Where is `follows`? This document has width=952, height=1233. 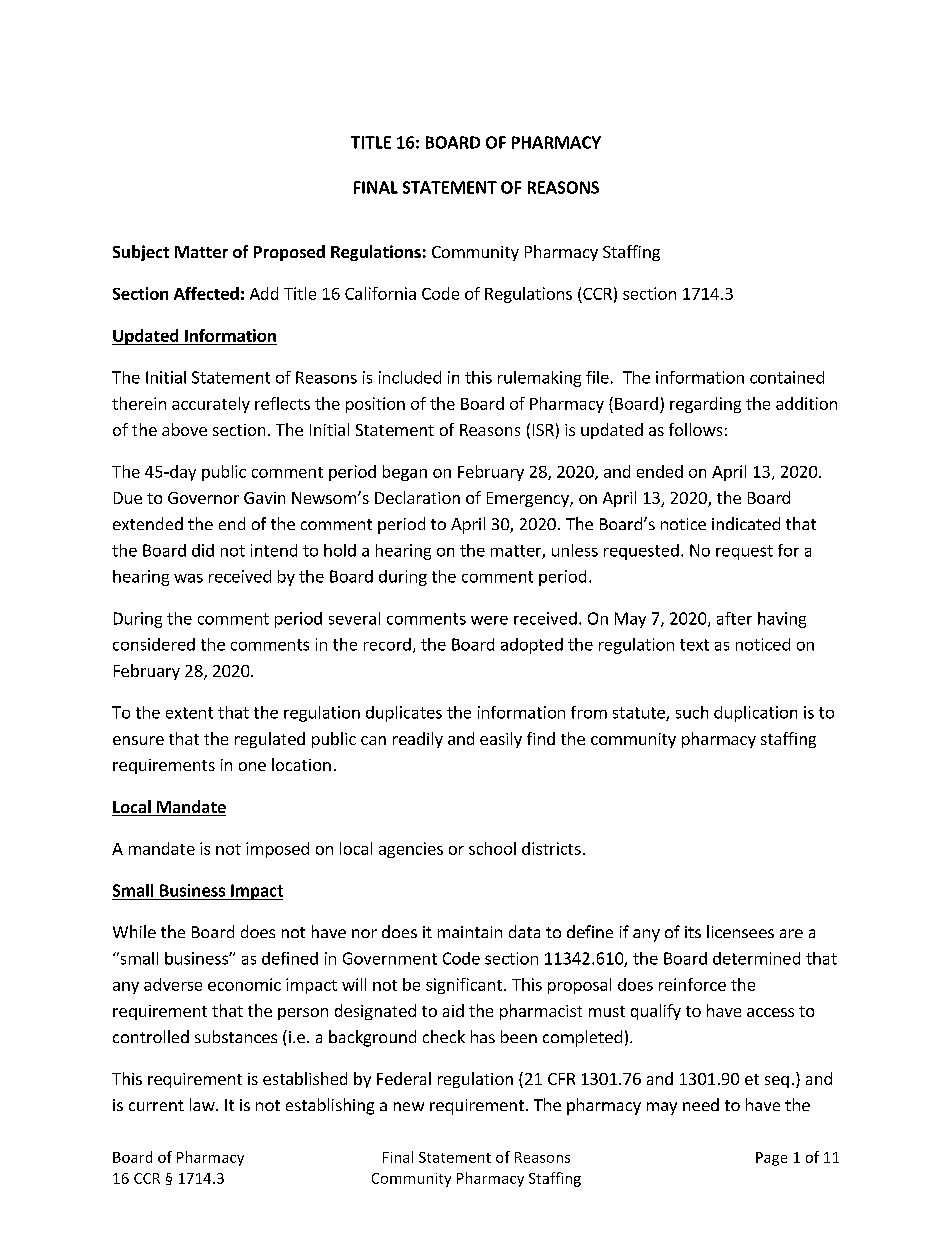 follows is located at coordinates (695, 429).
